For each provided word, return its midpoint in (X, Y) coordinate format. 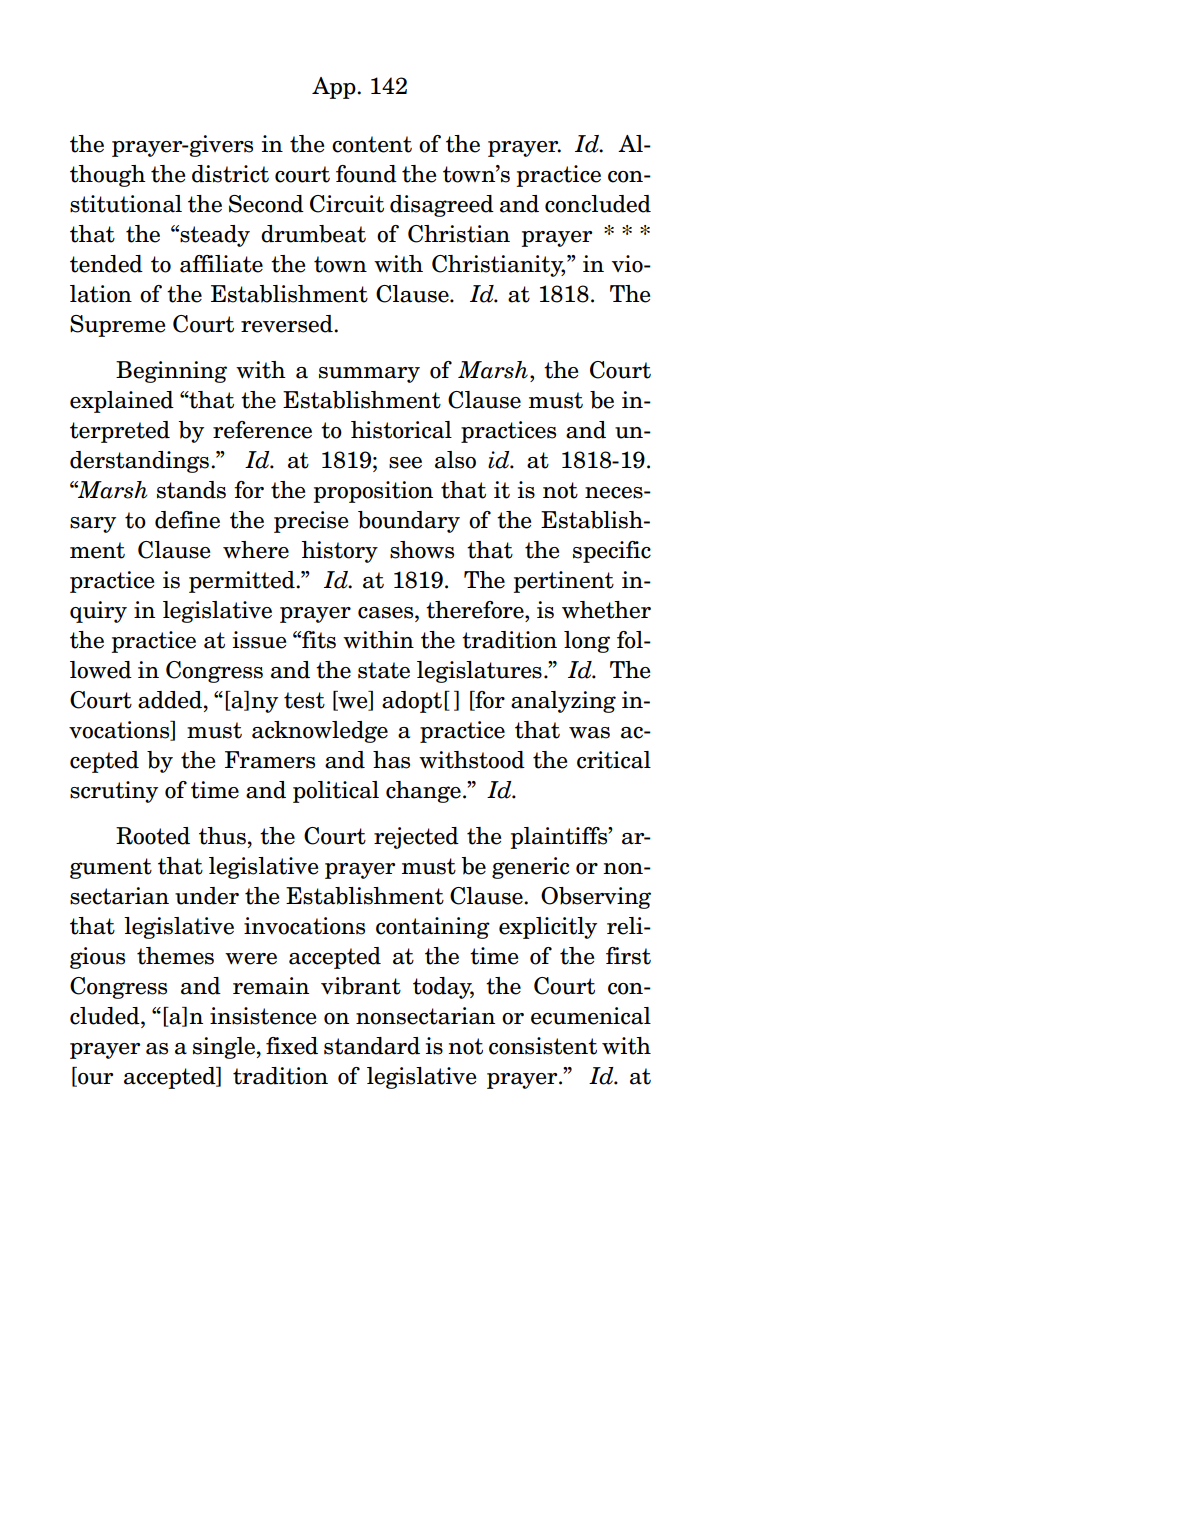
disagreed (442, 206)
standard (372, 1046)
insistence (263, 1016)
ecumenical (591, 1016)
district (230, 174)
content (372, 144)
